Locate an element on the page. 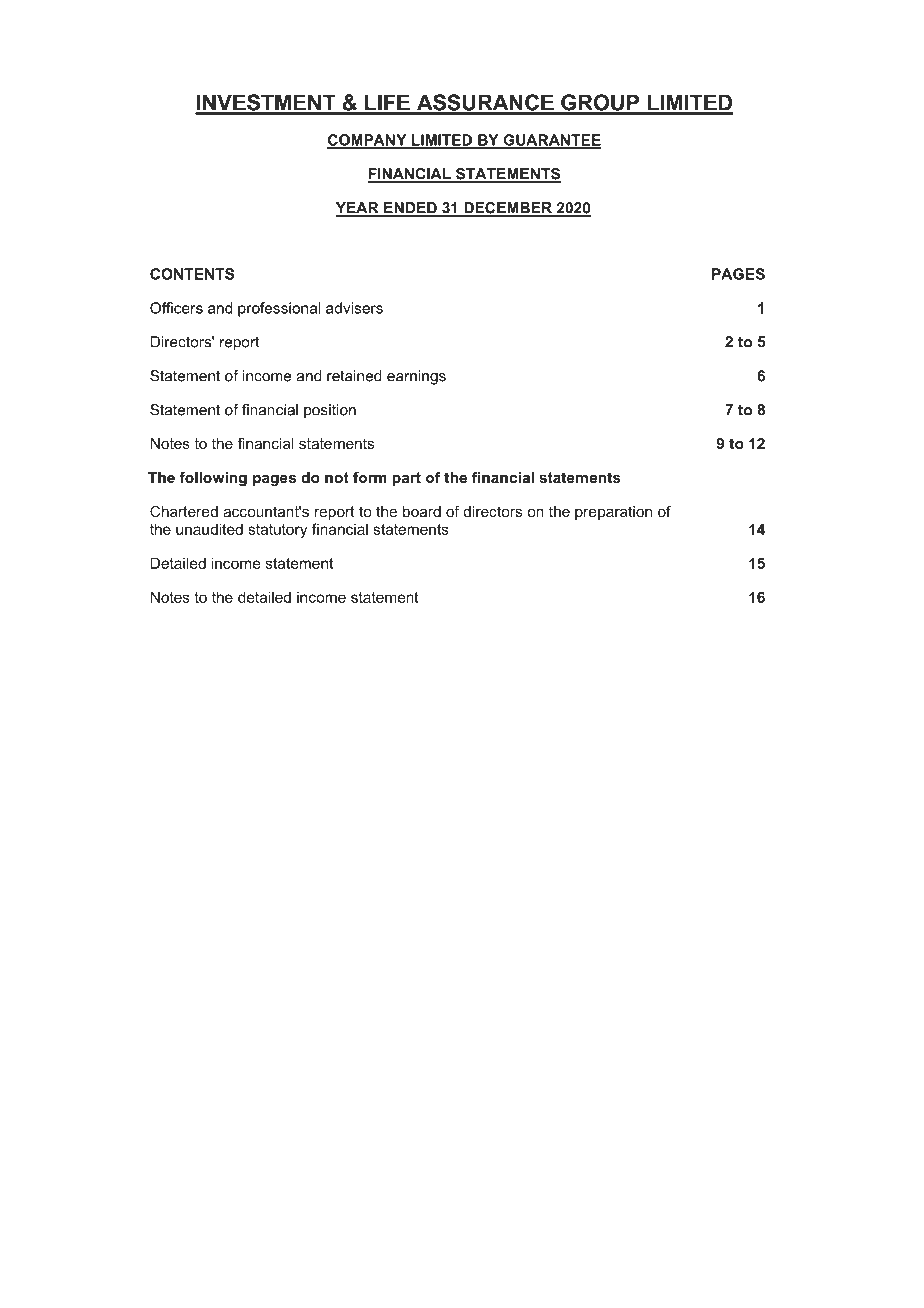 This image has height=1308, width=924. advisers is located at coordinates (354, 308).
